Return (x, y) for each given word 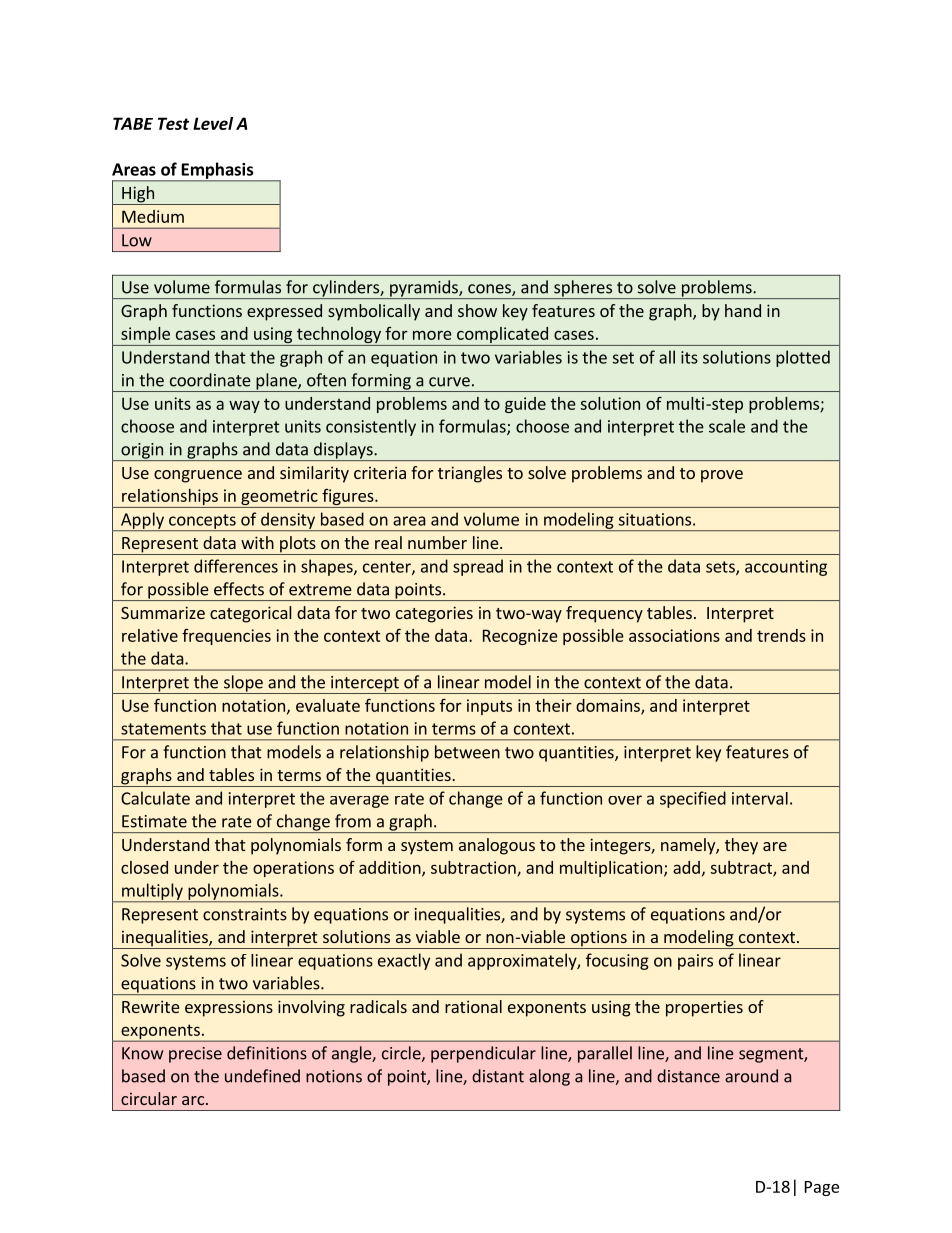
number (437, 542)
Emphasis (217, 171)
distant (498, 1076)
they (741, 846)
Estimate (154, 821)
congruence (198, 476)
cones (490, 290)
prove (722, 476)
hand (743, 310)
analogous (497, 846)
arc (193, 1100)
